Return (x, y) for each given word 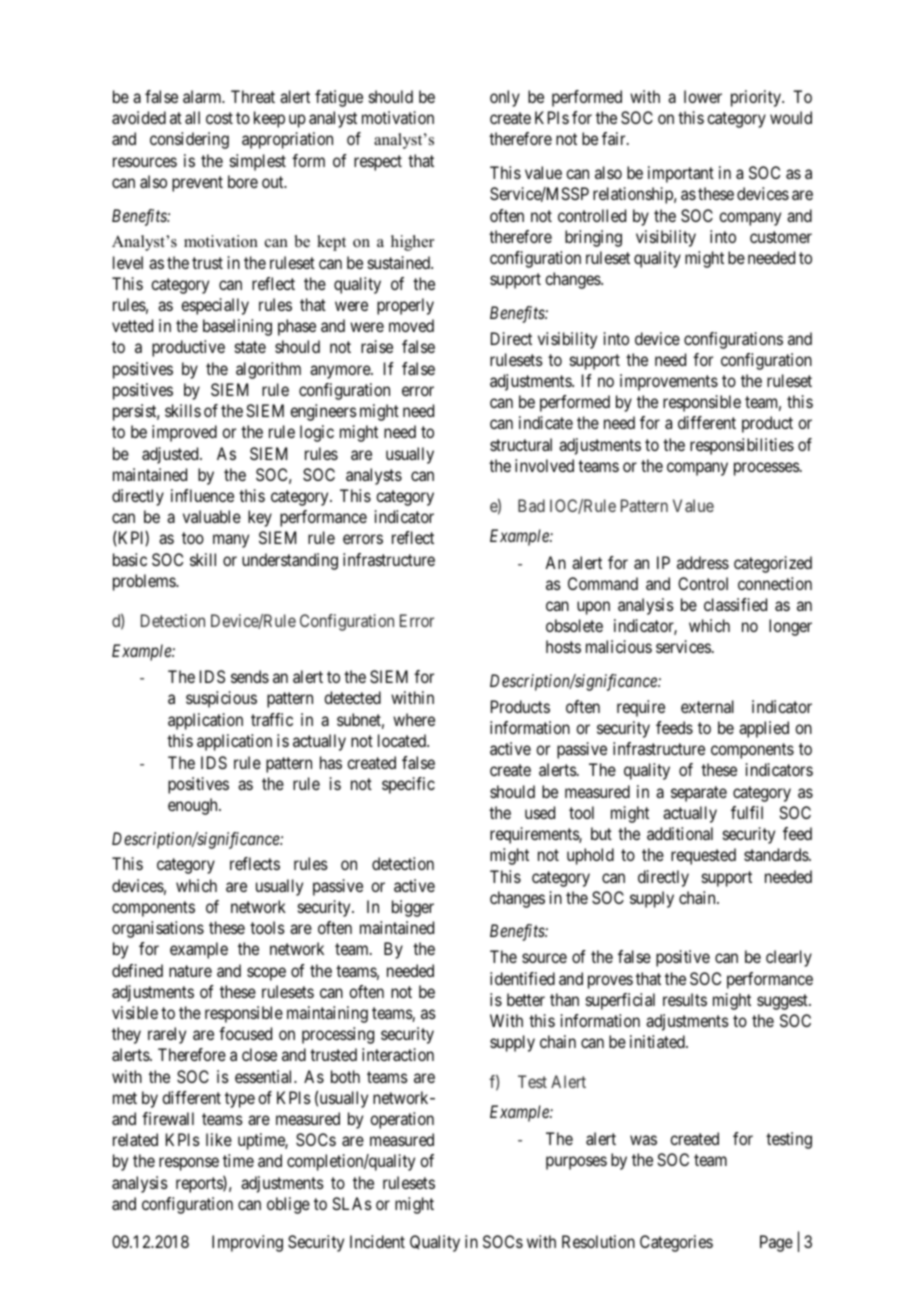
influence (202, 495)
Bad (531, 505)
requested (703, 856)
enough (194, 806)
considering (189, 140)
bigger (413, 908)
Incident (377, 1241)
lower (703, 96)
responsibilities (742, 446)
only (505, 98)
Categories (676, 1243)
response (189, 1164)
